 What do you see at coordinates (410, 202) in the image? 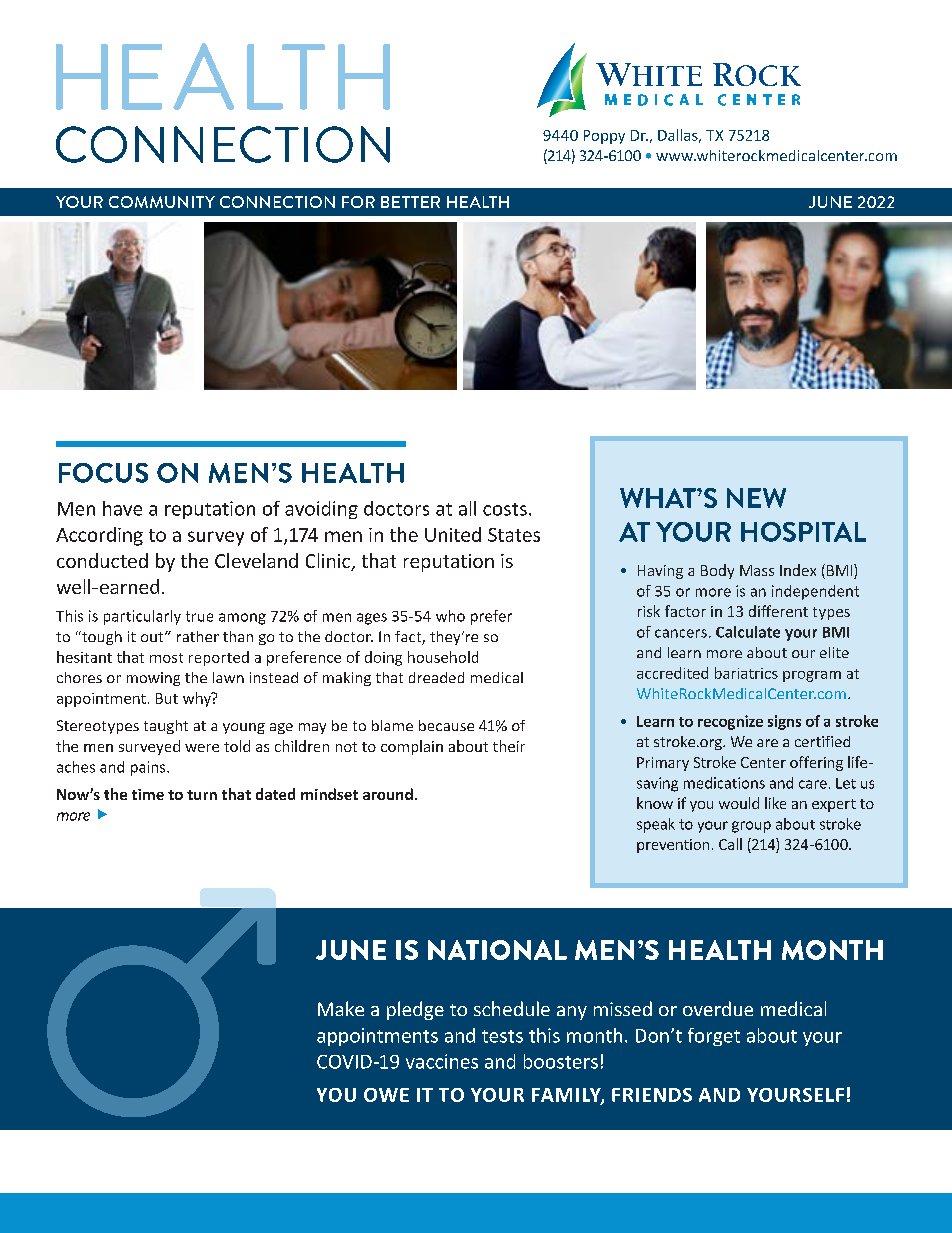
I see `BETTER` at bounding box center [410, 202].
